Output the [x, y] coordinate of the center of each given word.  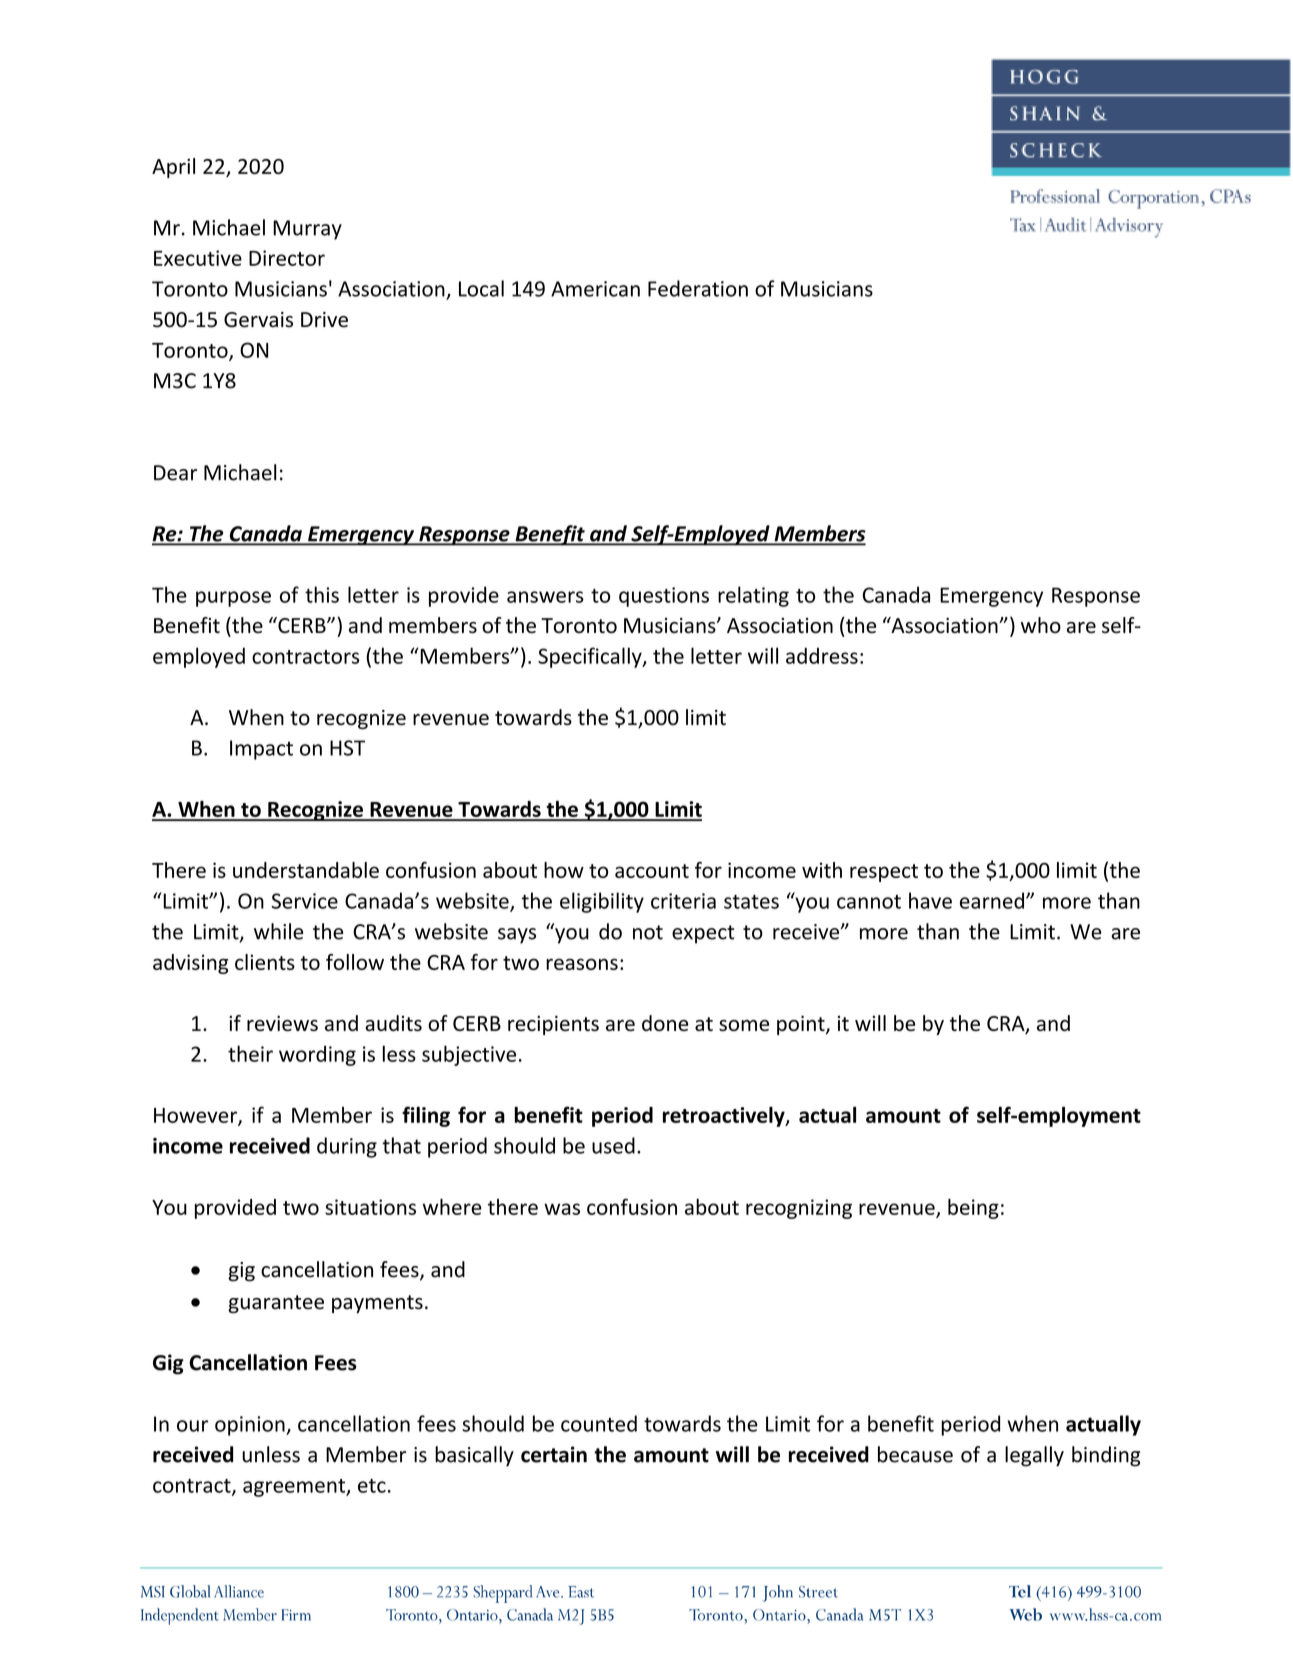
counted [599, 1423]
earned [992, 900]
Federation [698, 288]
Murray [307, 230]
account [652, 871]
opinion [251, 1426]
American [595, 289]
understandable [306, 870]
